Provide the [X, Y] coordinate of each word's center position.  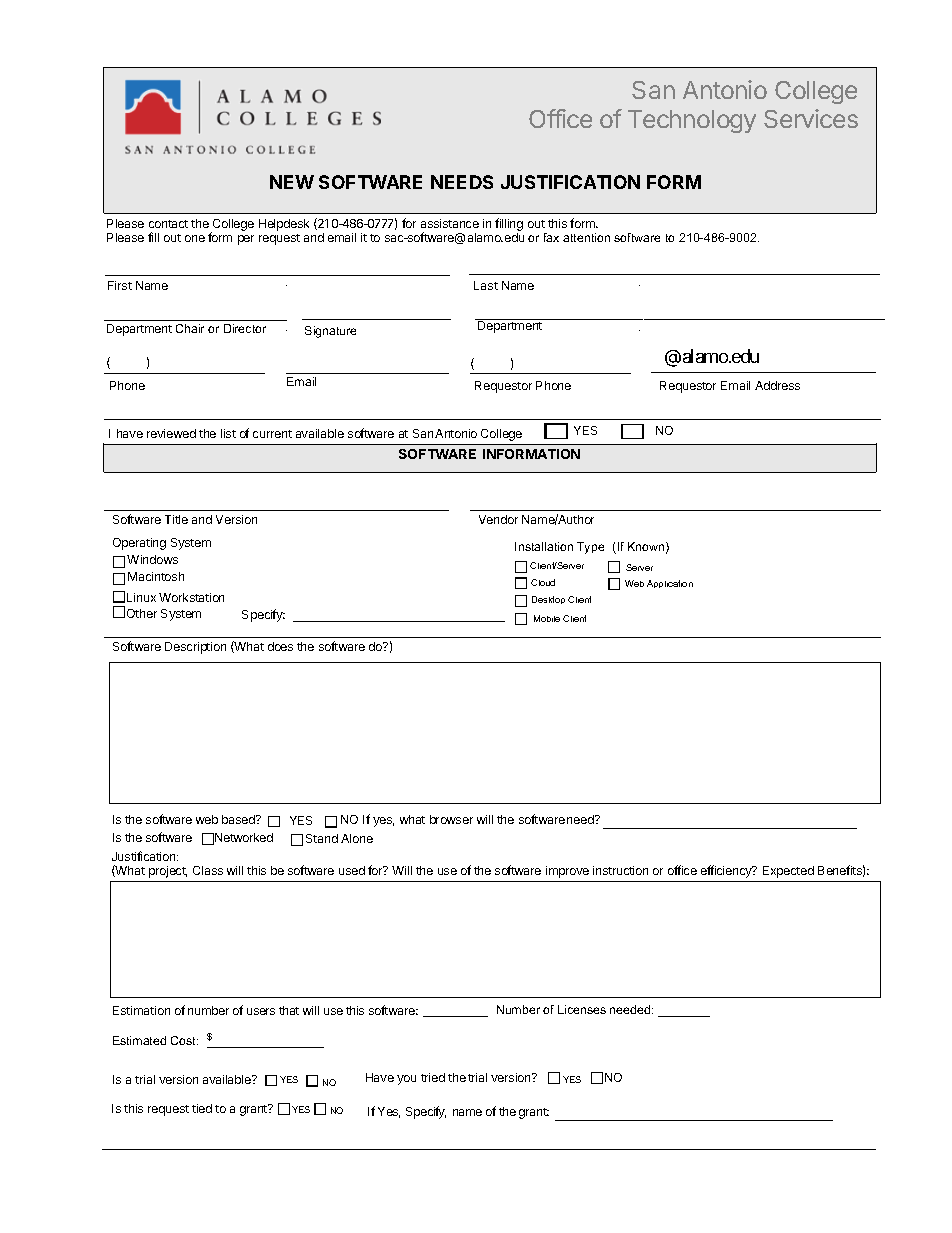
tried [433, 1077]
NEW [292, 182]
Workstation [191, 597]
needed [631, 1009]
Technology [692, 121]
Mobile [547, 618]
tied [202, 1108]
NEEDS [462, 182]
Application [670, 584]
